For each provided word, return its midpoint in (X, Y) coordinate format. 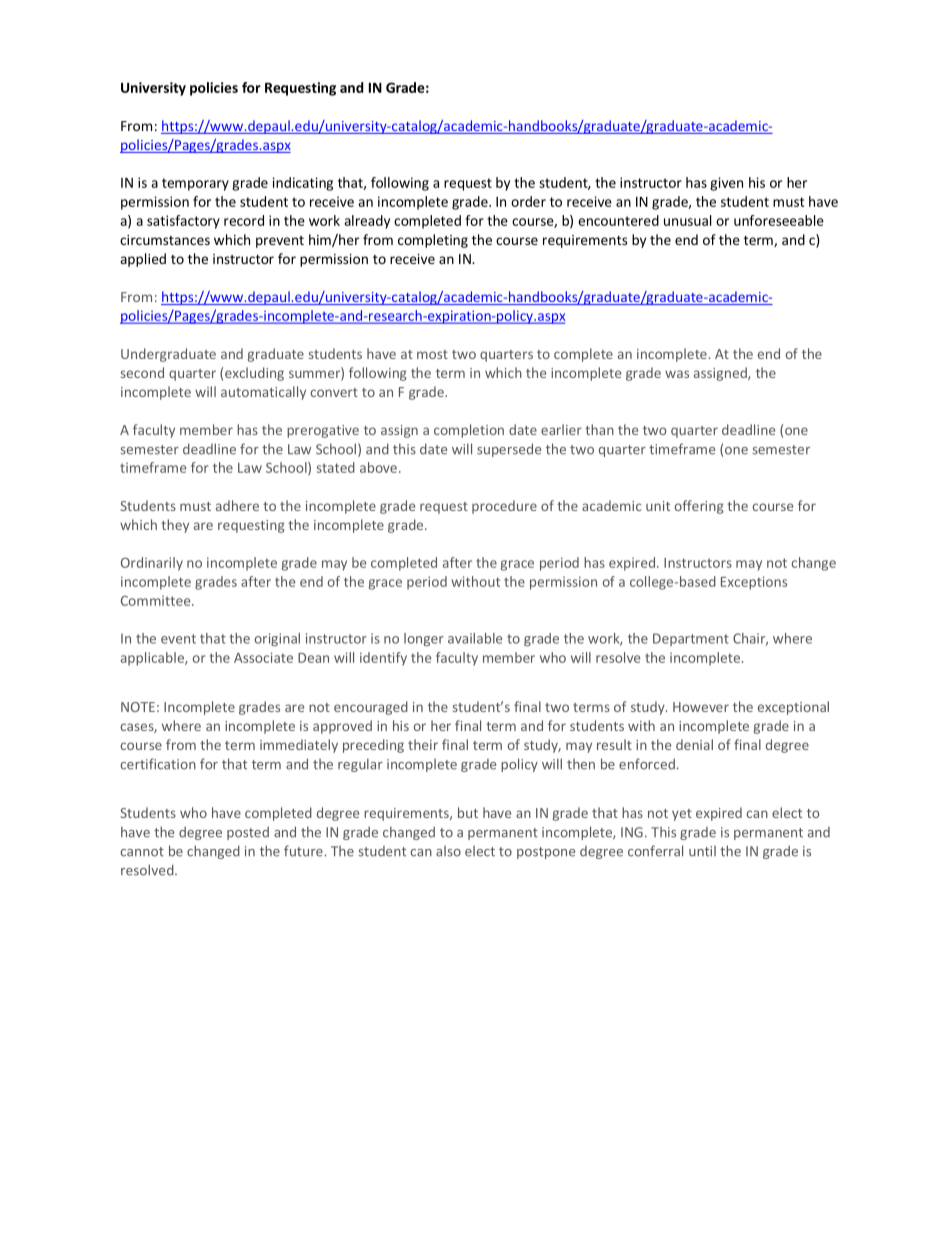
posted (248, 833)
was (677, 374)
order (528, 201)
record (244, 220)
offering (699, 507)
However (701, 707)
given (726, 184)
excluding (254, 374)
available (475, 638)
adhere (237, 505)
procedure (504, 507)
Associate (263, 657)
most (432, 354)
